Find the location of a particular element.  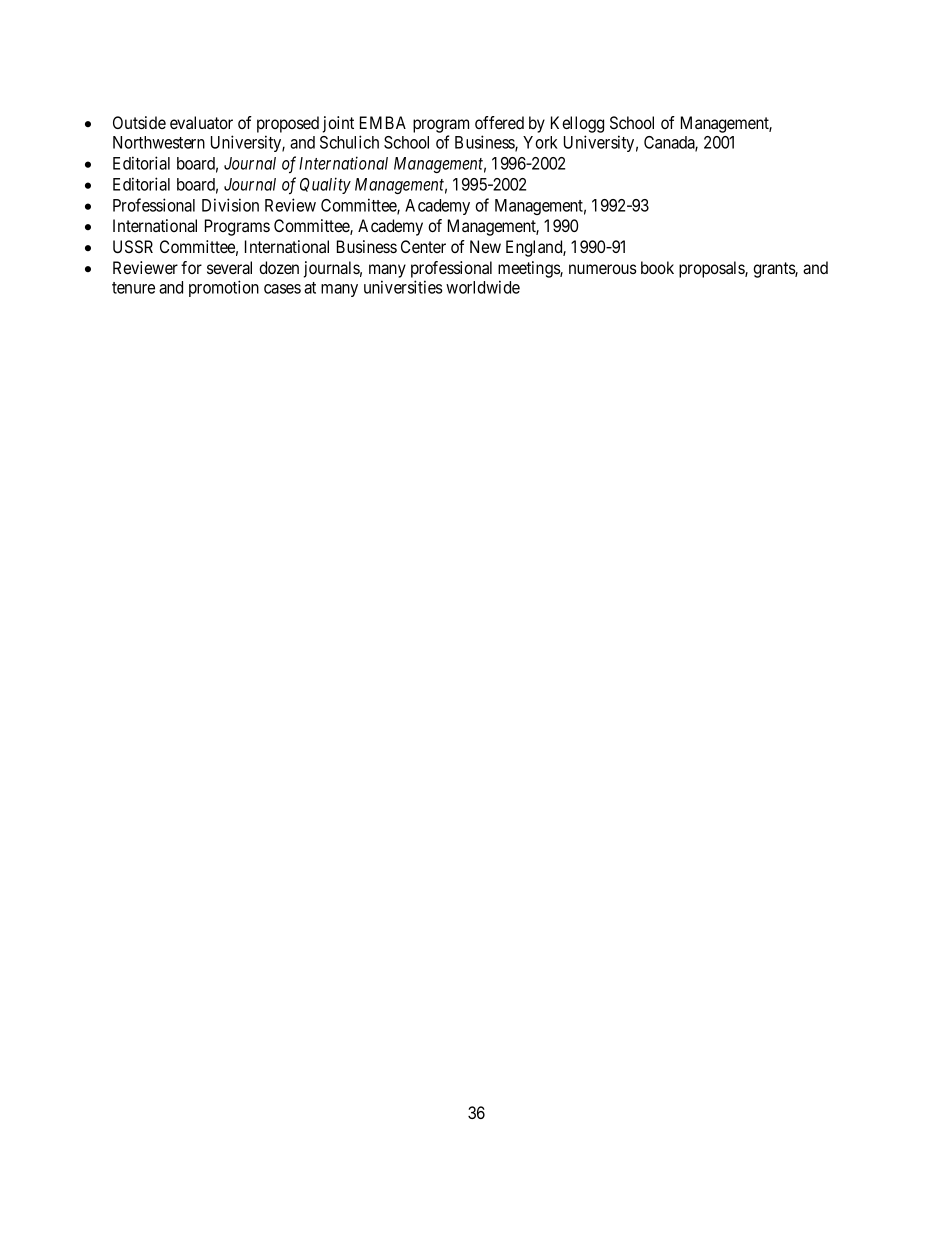

promotion is located at coordinates (224, 288).
